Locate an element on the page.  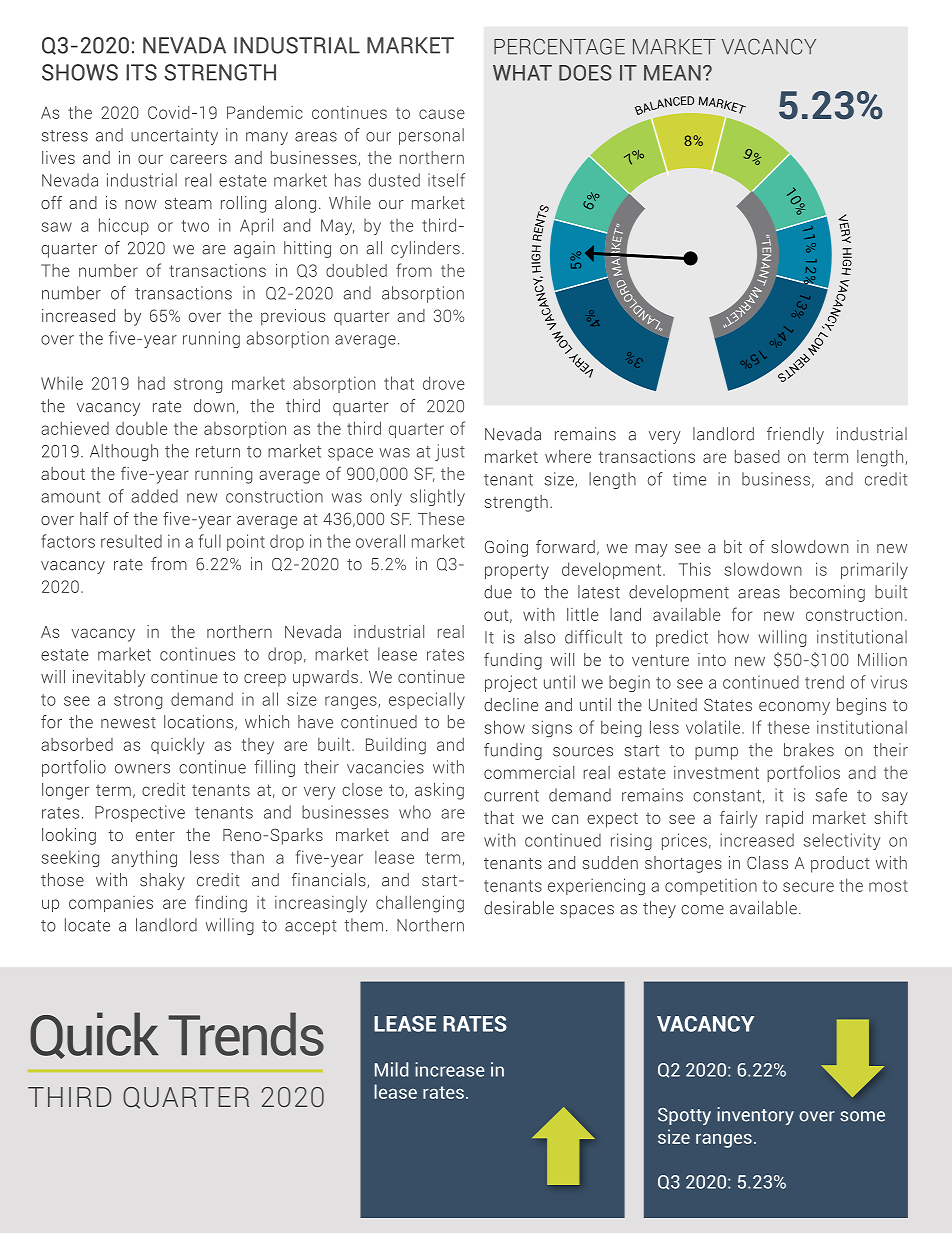
due is located at coordinates (498, 592).
